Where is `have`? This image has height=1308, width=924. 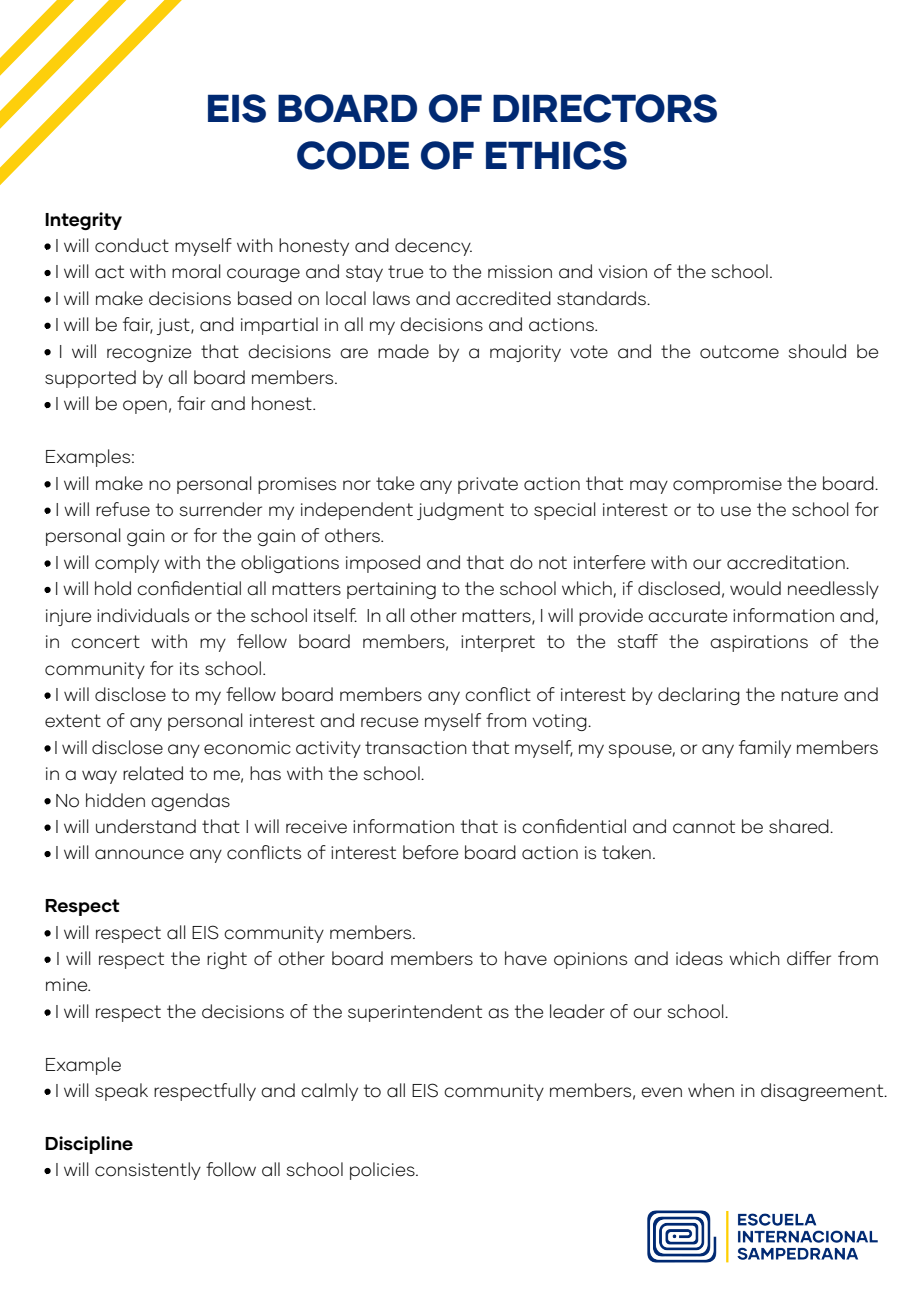
have is located at coordinates (526, 958).
